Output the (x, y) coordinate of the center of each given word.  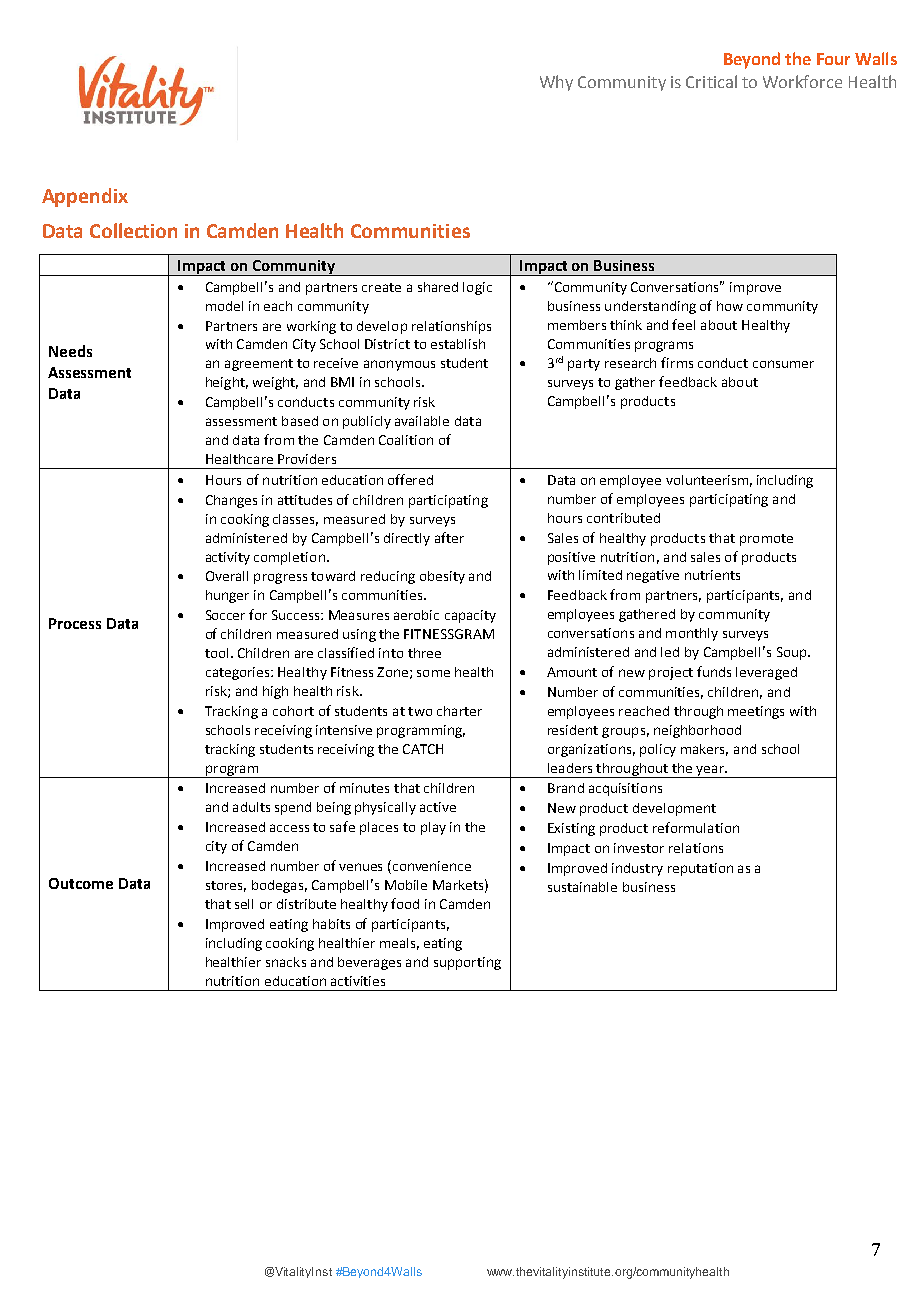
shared (438, 287)
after (449, 537)
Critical (711, 81)
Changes (231, 501)
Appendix (85, 197)
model (224, 306)
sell (244, 904)
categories (239, 673)
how (730, 306)
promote (766, 540)
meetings (756, 712)
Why (556, 83)
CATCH (423, 749)
